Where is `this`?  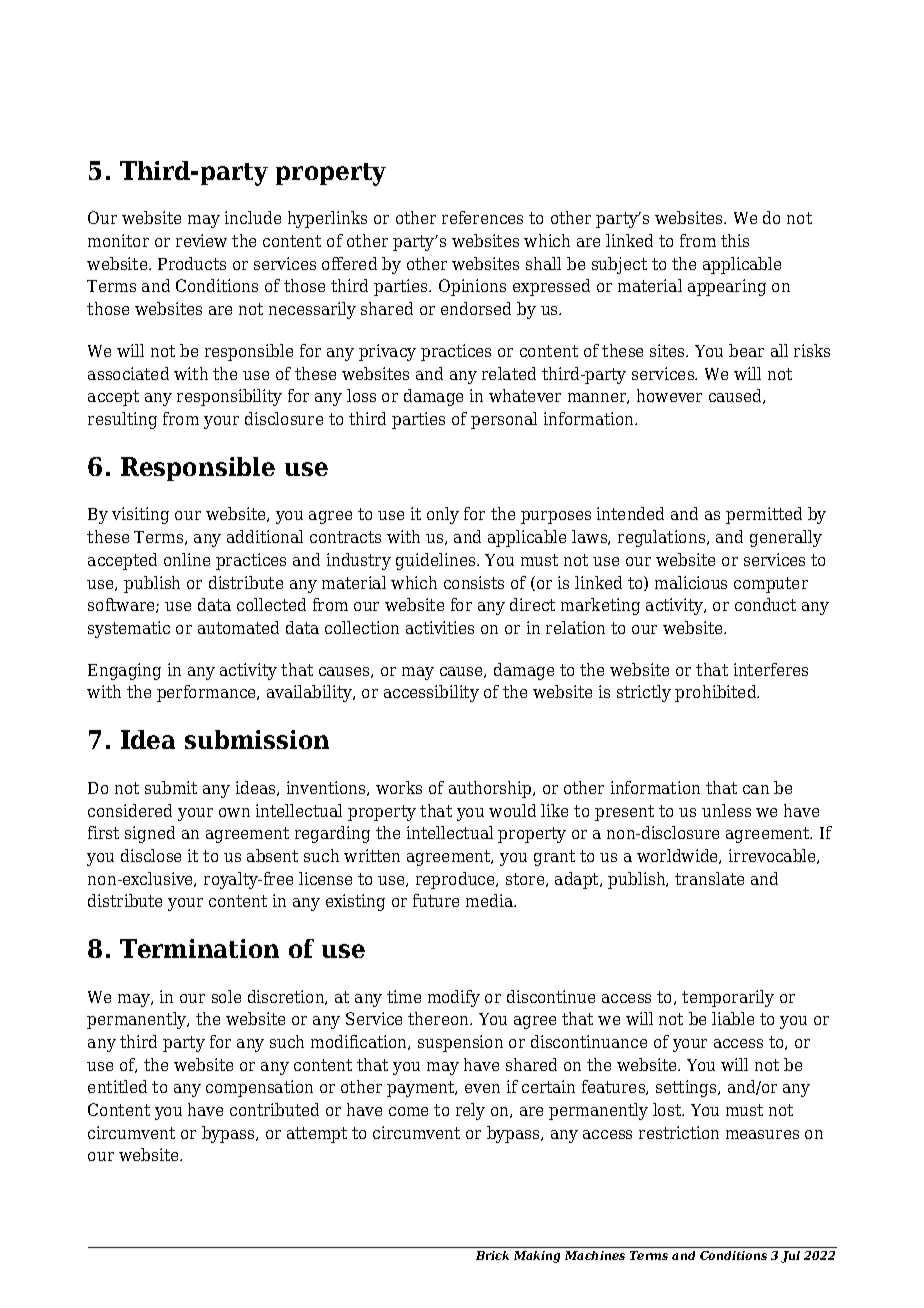 this is located at coordinates (735, 240).
